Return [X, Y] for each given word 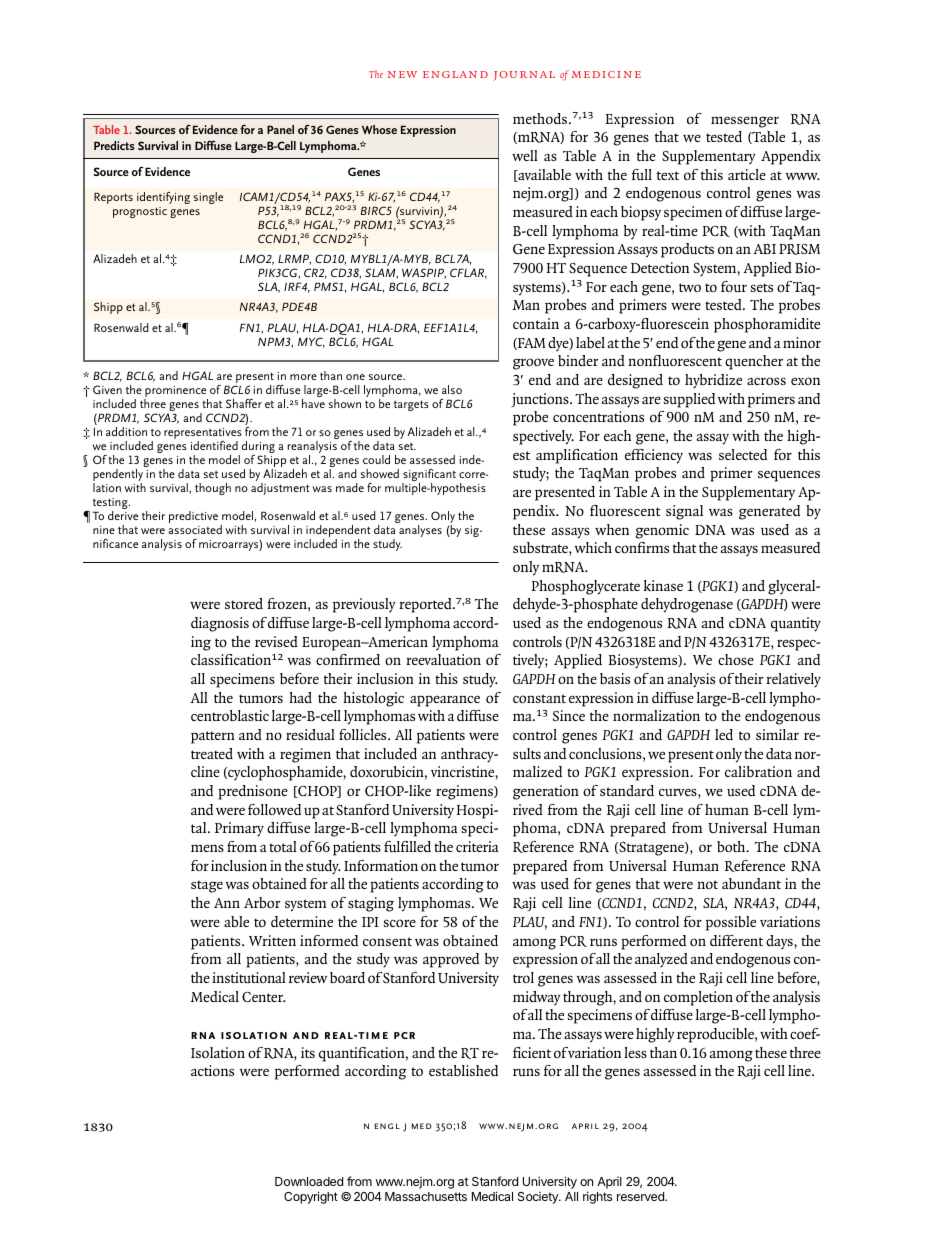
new [402, 74]
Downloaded [309, 1181]
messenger [745, 122]
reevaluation [443, 660]
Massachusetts [426, 1196]
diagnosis [220, 624]
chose [736, 659]
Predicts [114, 145]
